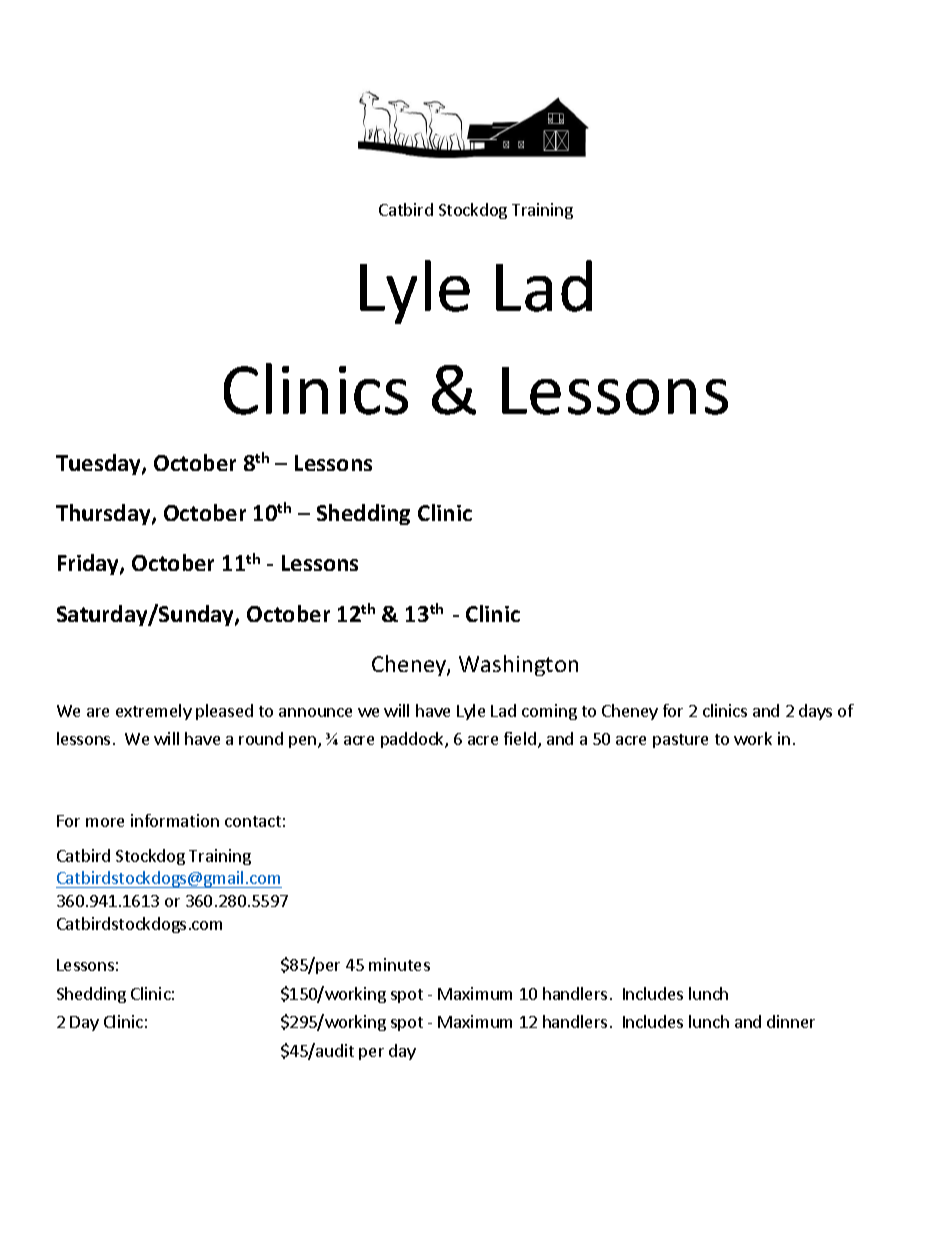  I want to click on information, so click(175, 820).
